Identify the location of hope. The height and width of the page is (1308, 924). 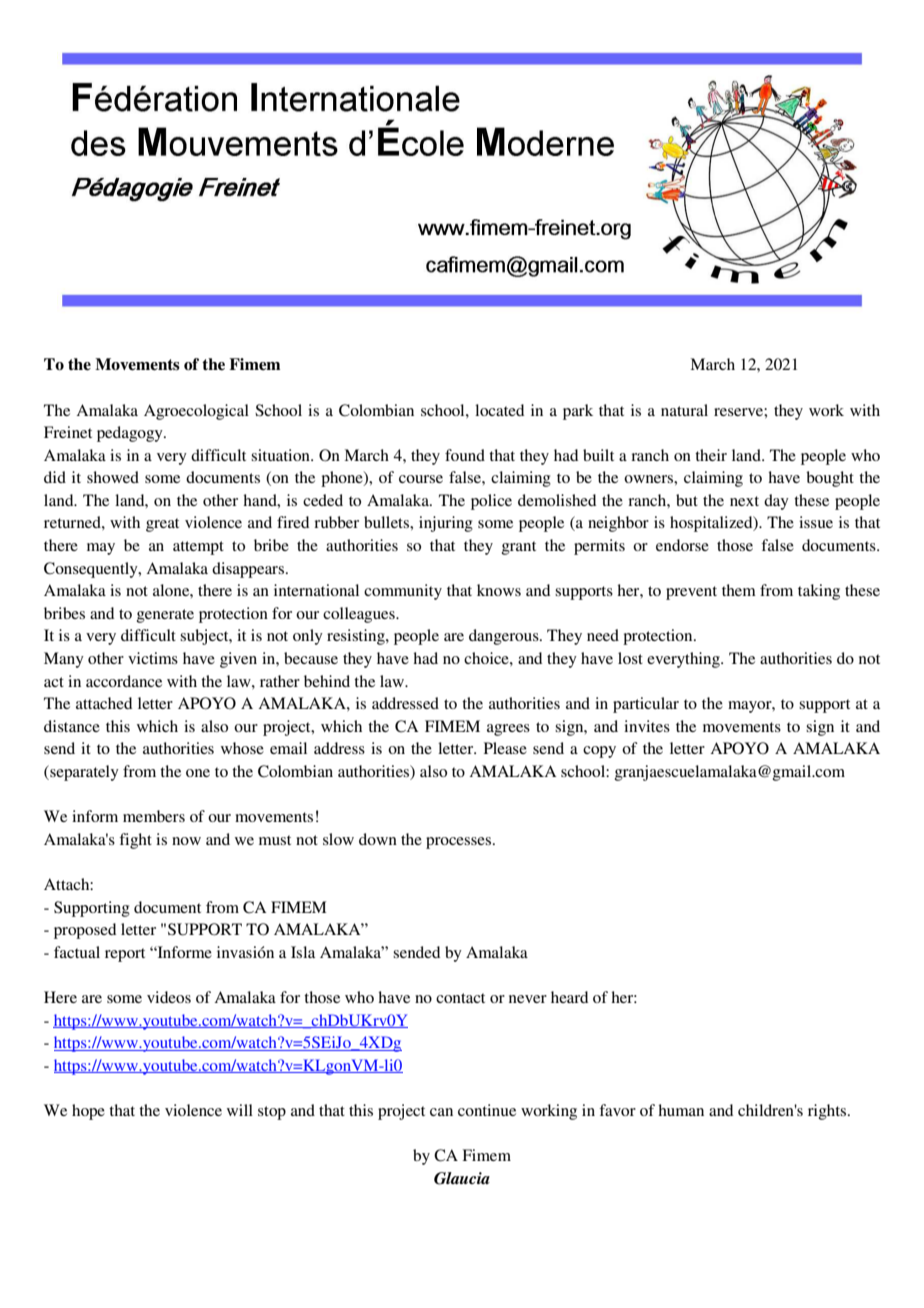
(88, 1112).
